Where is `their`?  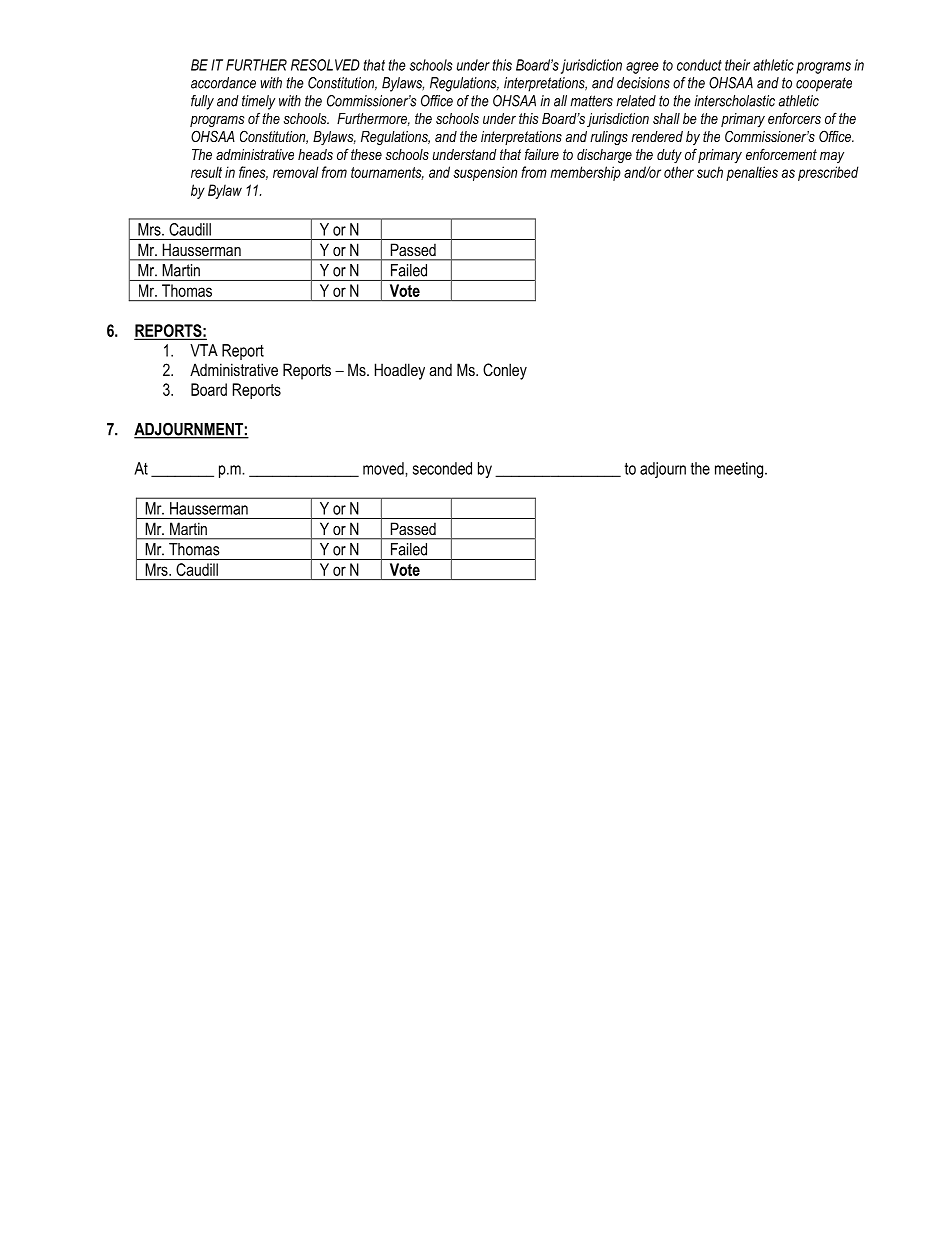 their is located at coordinates (737, 65).
